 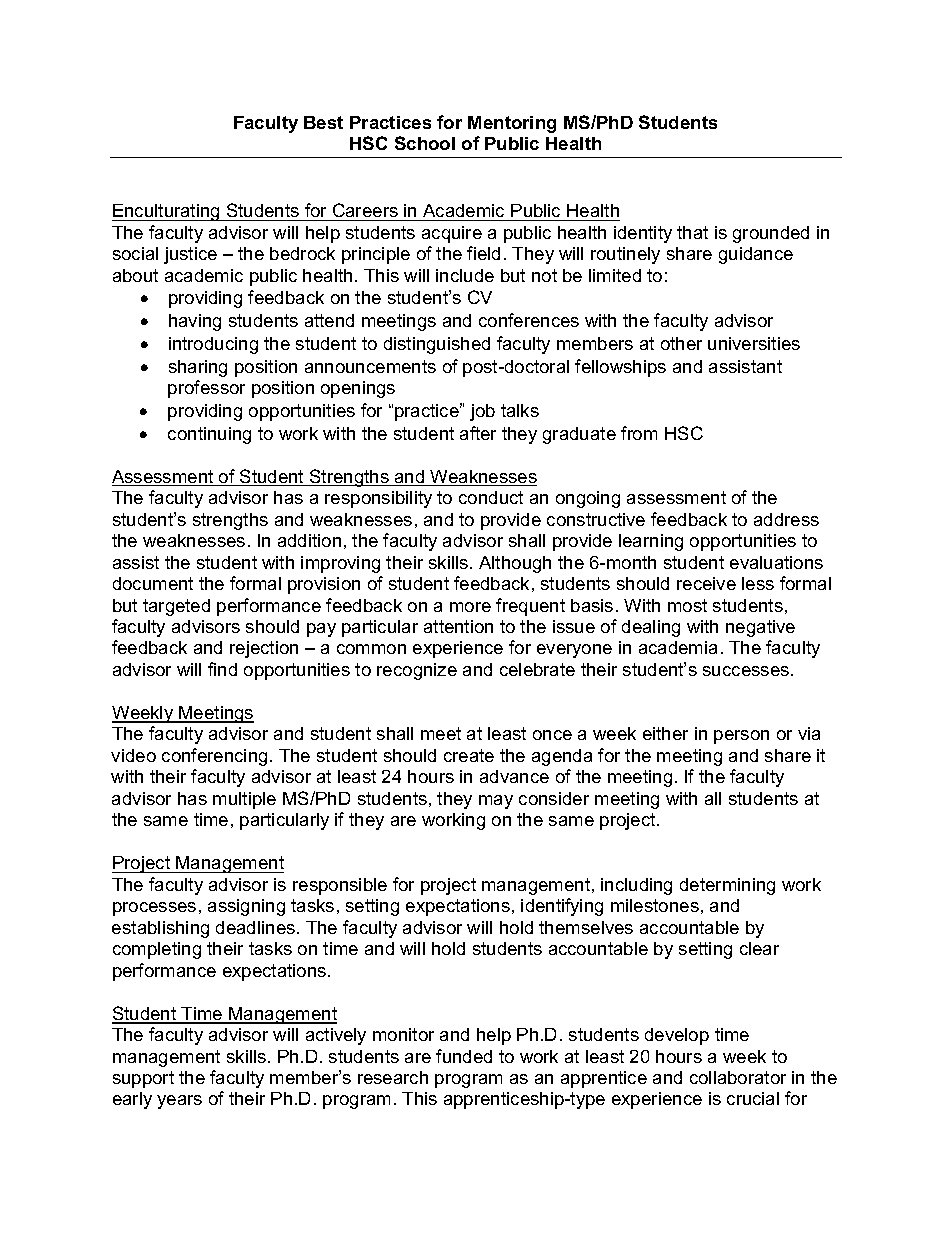 What do you see at coordinates (244, 800) in the page?
I see `multiple` at bounding box center [244, 800].
